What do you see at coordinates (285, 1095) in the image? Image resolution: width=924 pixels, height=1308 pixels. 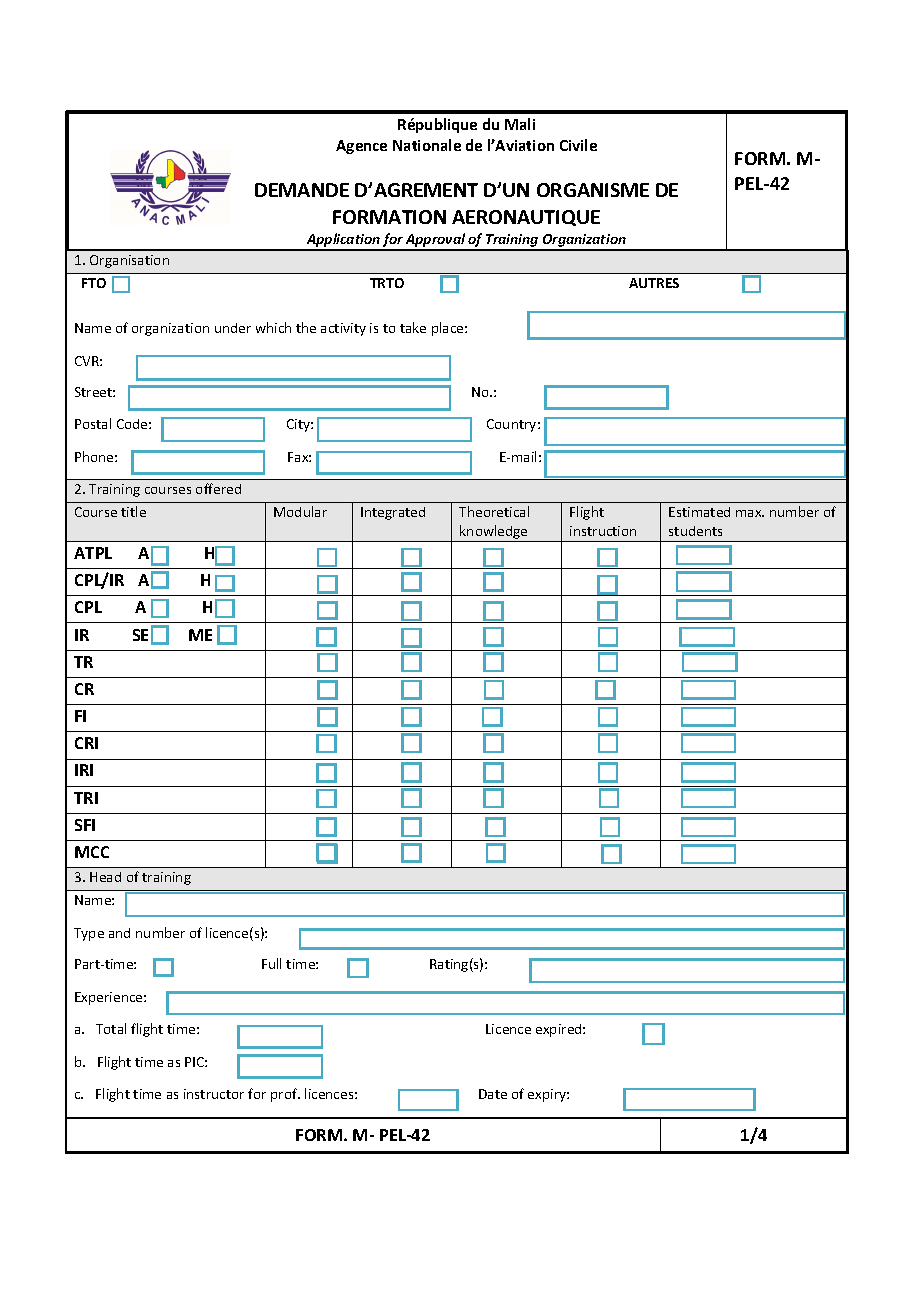 I see `prof` at bounding box center [285, 1095].
